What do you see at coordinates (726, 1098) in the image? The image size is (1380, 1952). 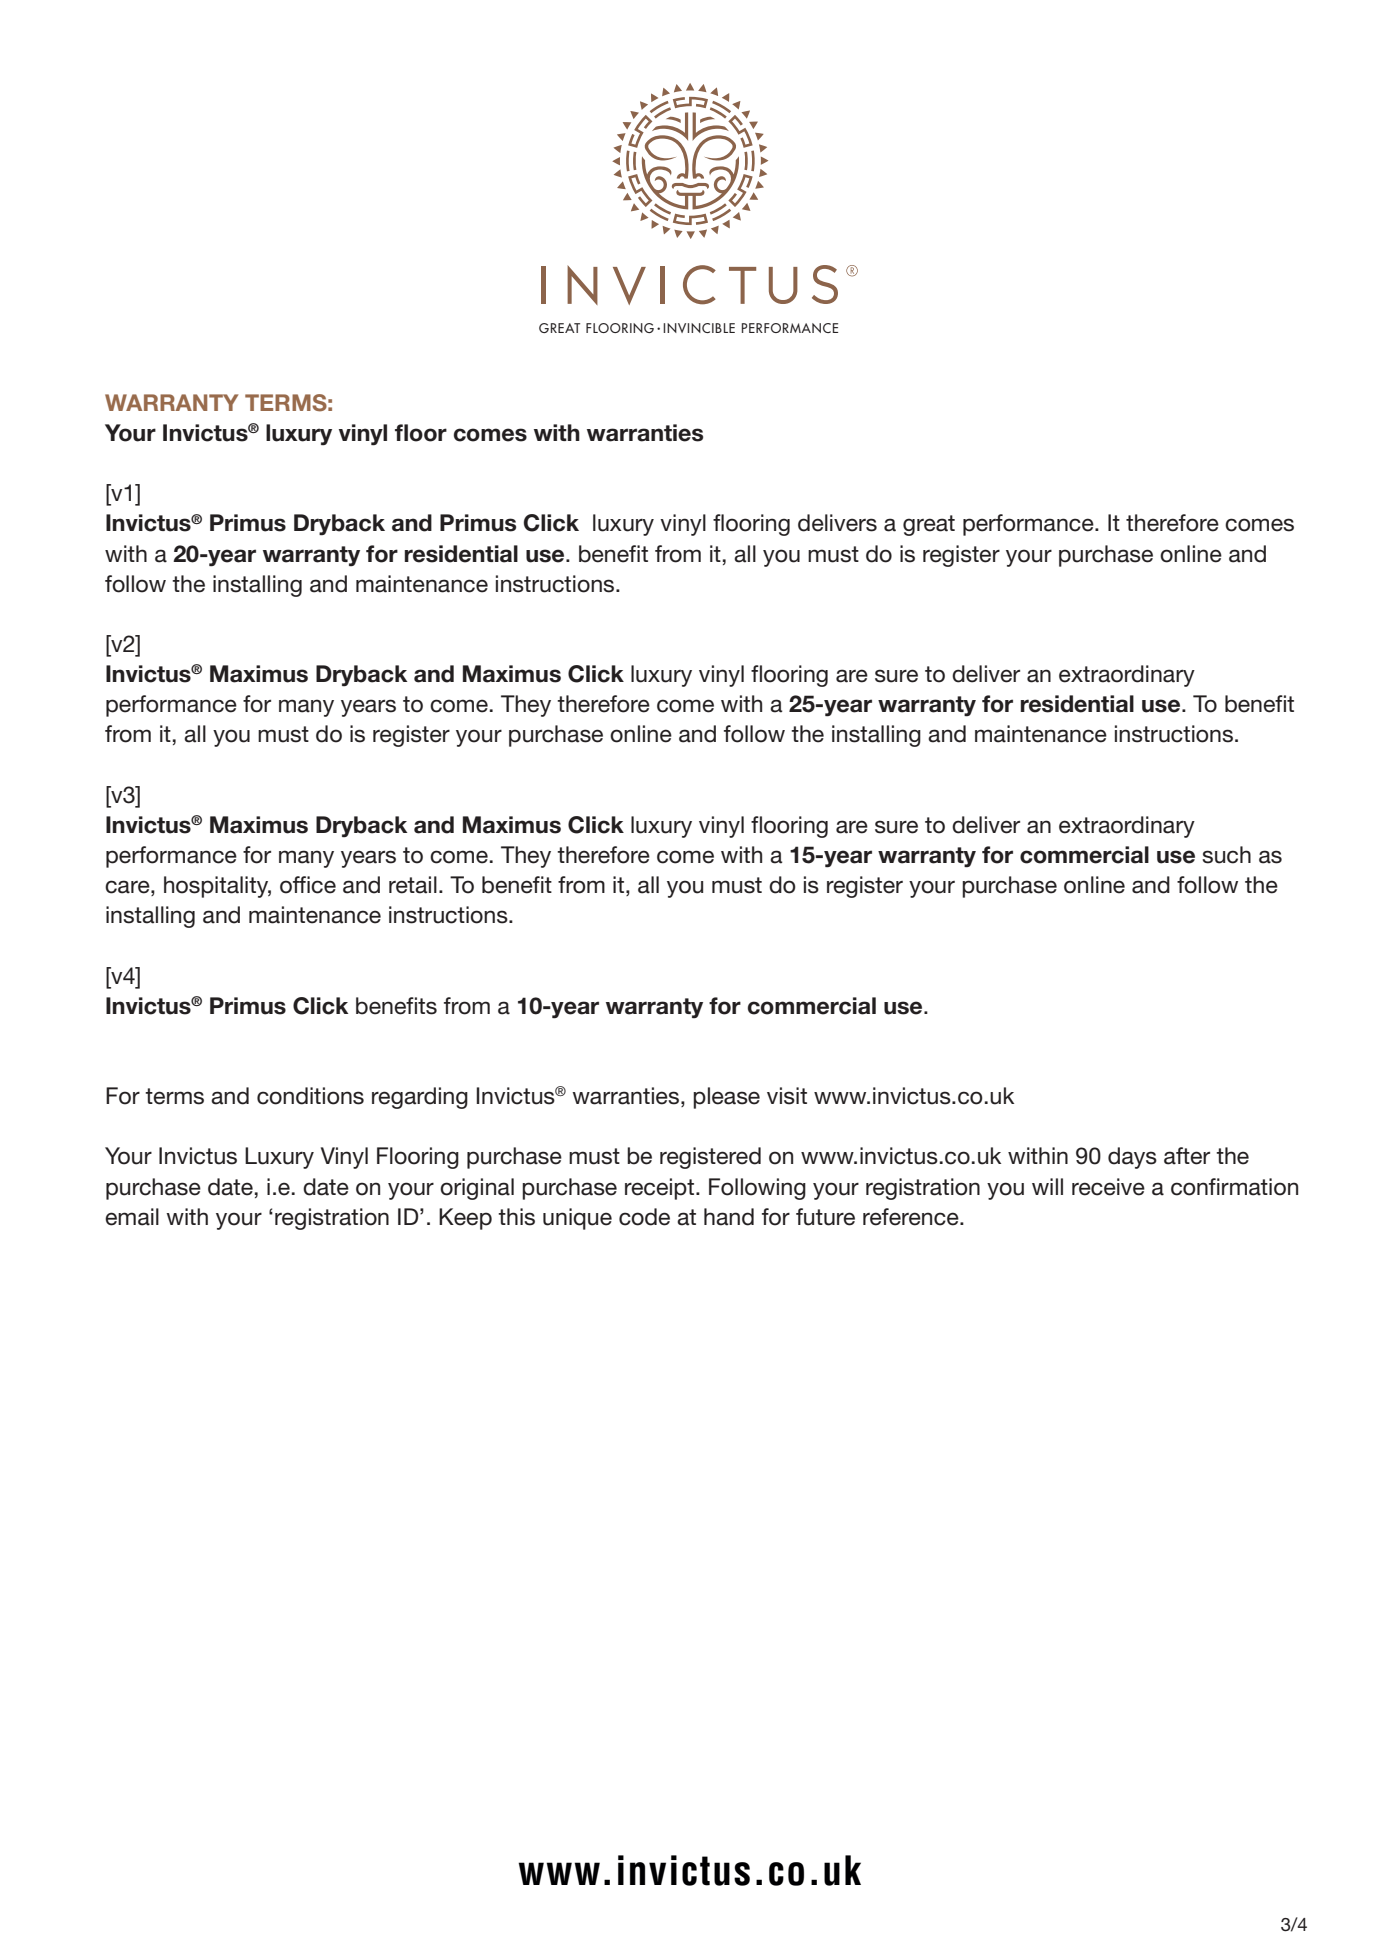 I see `please` at bounding box center [726, 1098].
